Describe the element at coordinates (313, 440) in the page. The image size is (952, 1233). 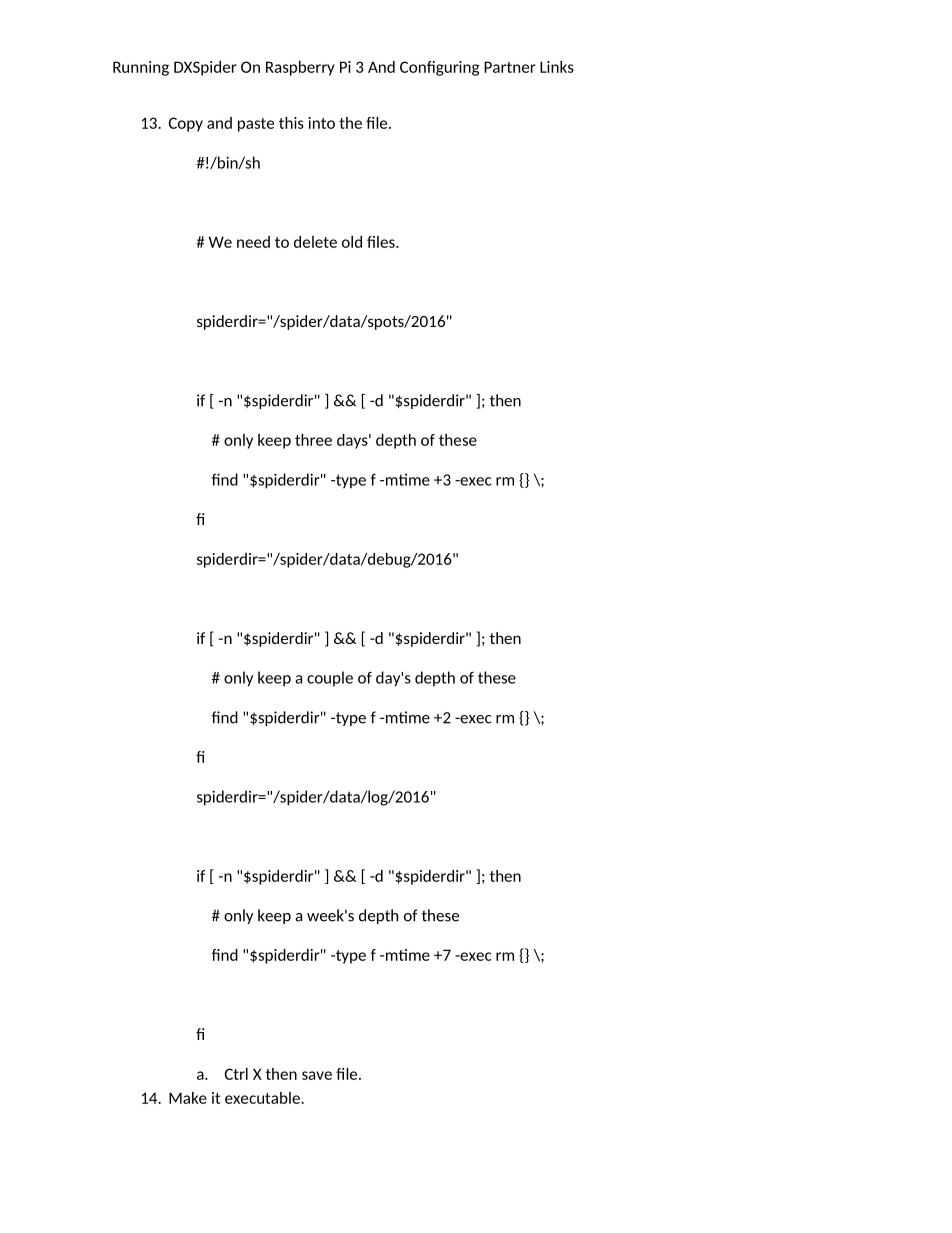
I see `three` at that location.
